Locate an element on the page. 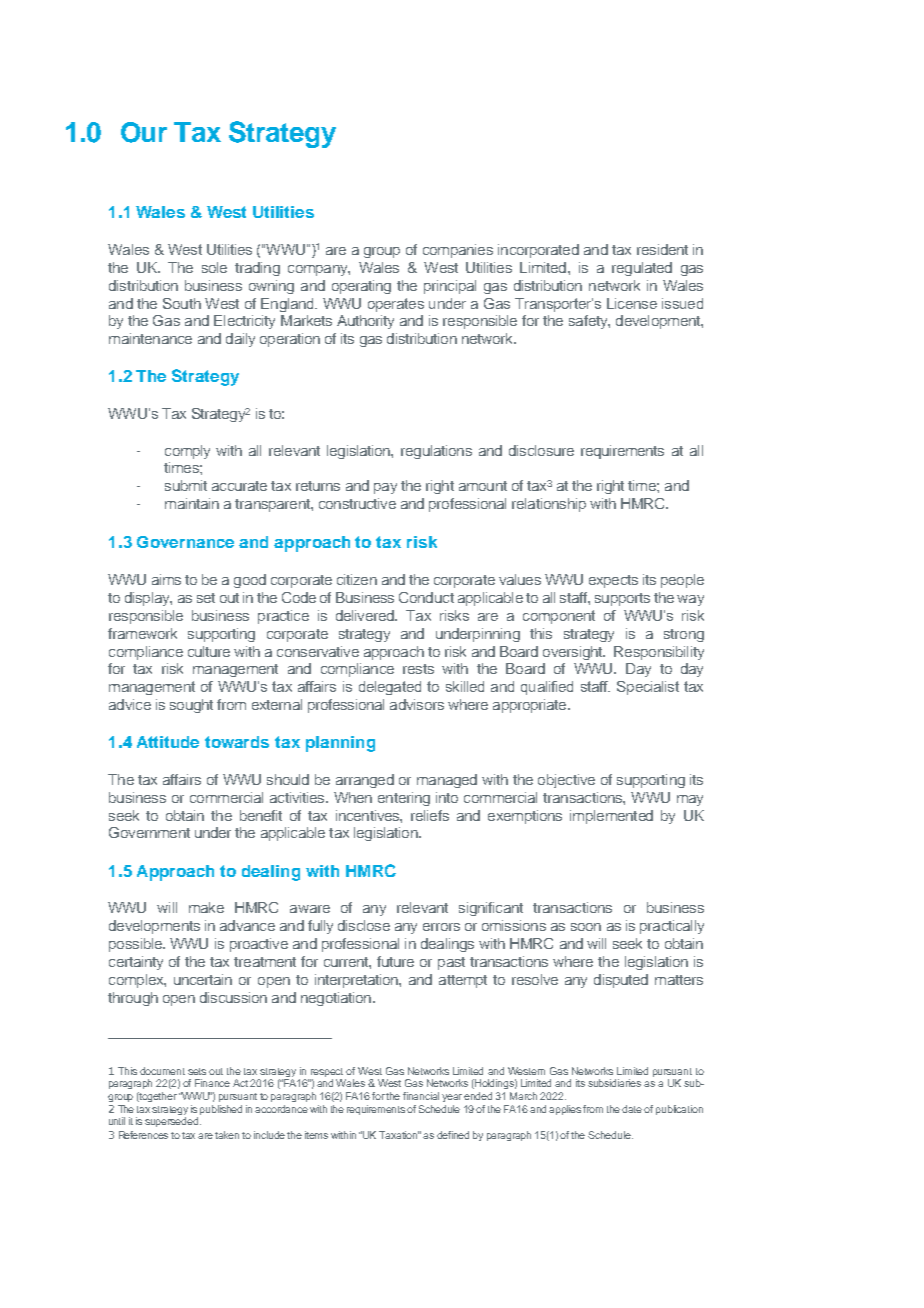  pay is located at coordinates (385, 488).
